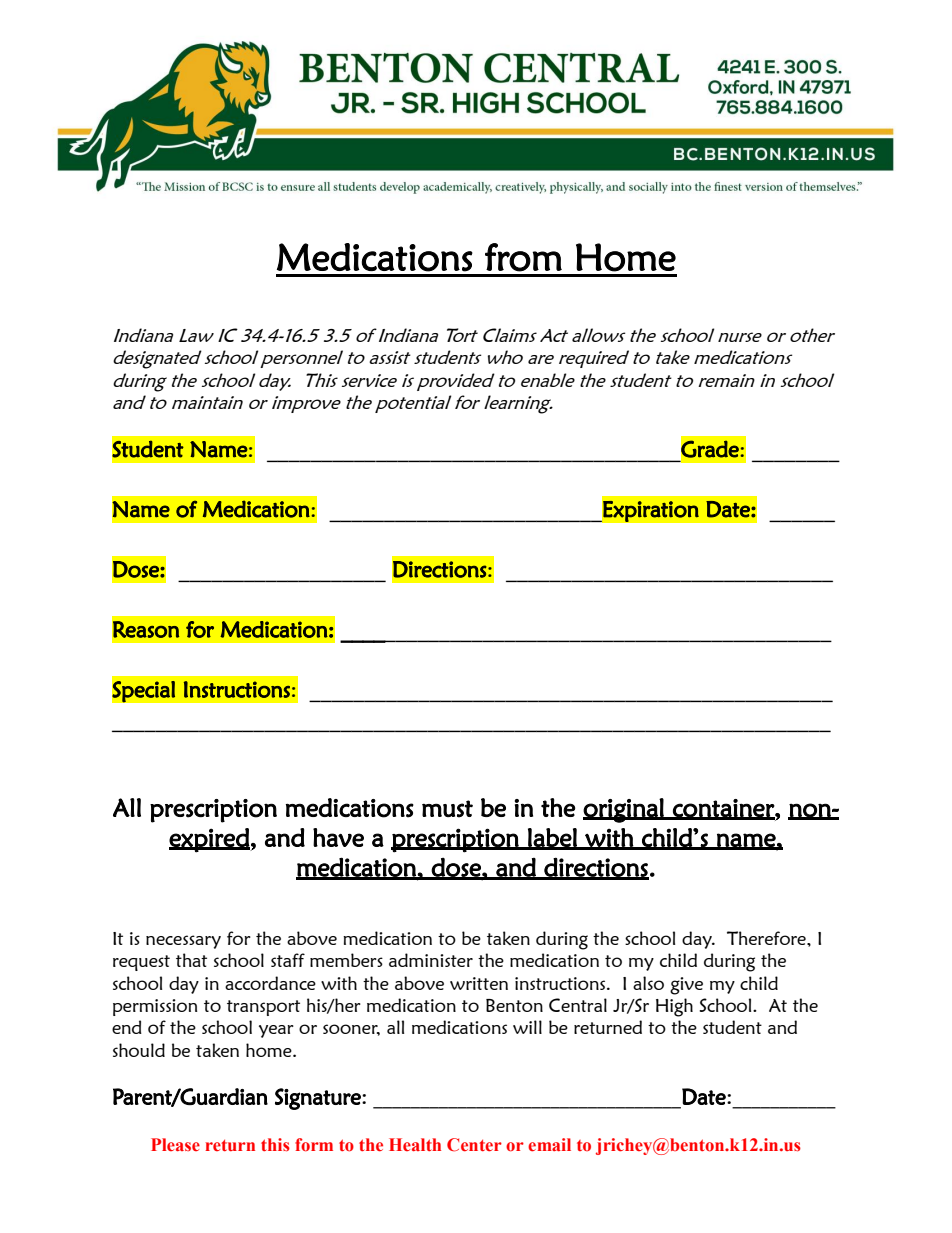 The height and width of the page is (1233, 952). What do you see at coordinates (523, 257) in the page?
I see `from` at bounding box center [523, 257].
